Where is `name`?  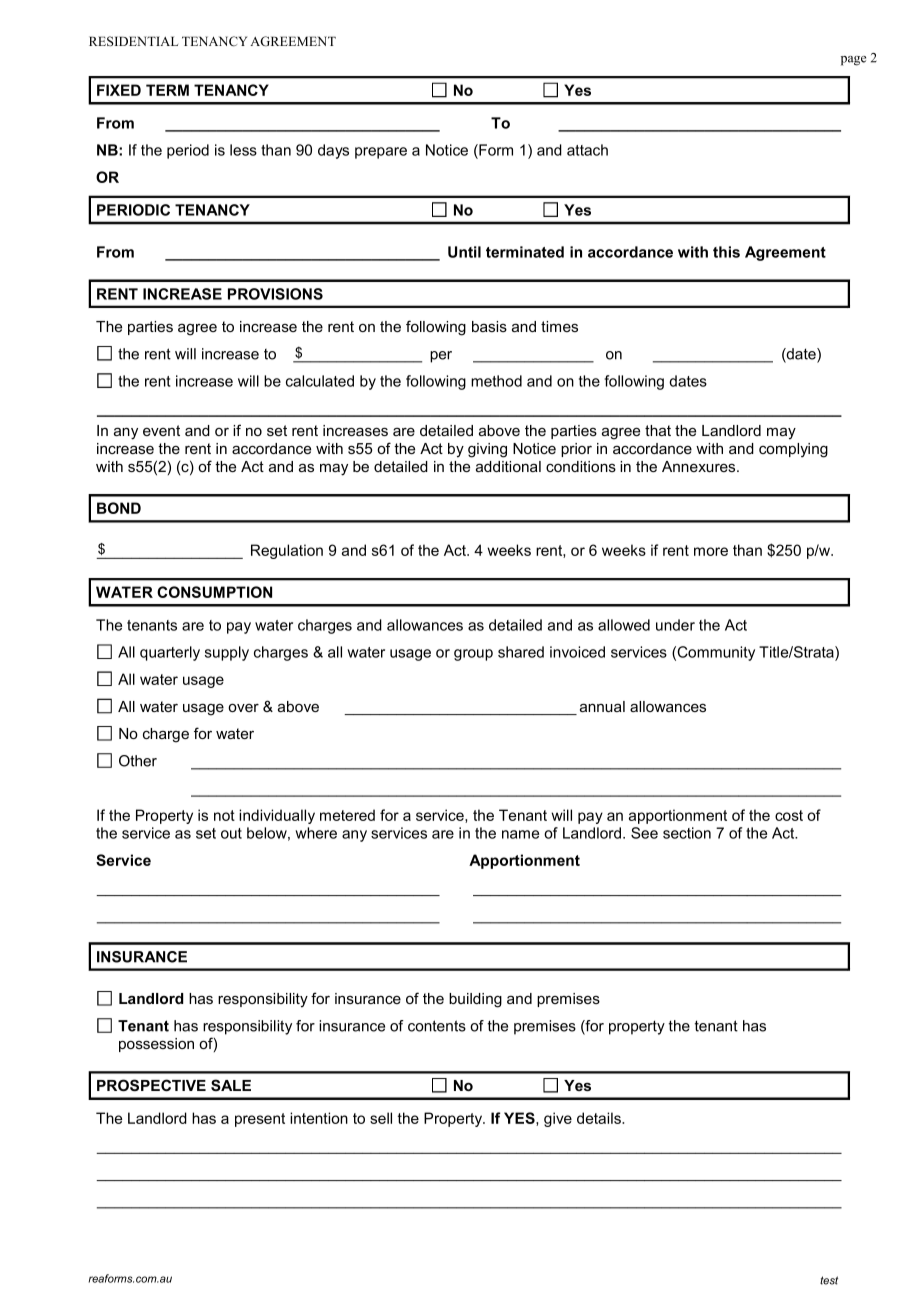
name is located at coordinates (520, 834).
